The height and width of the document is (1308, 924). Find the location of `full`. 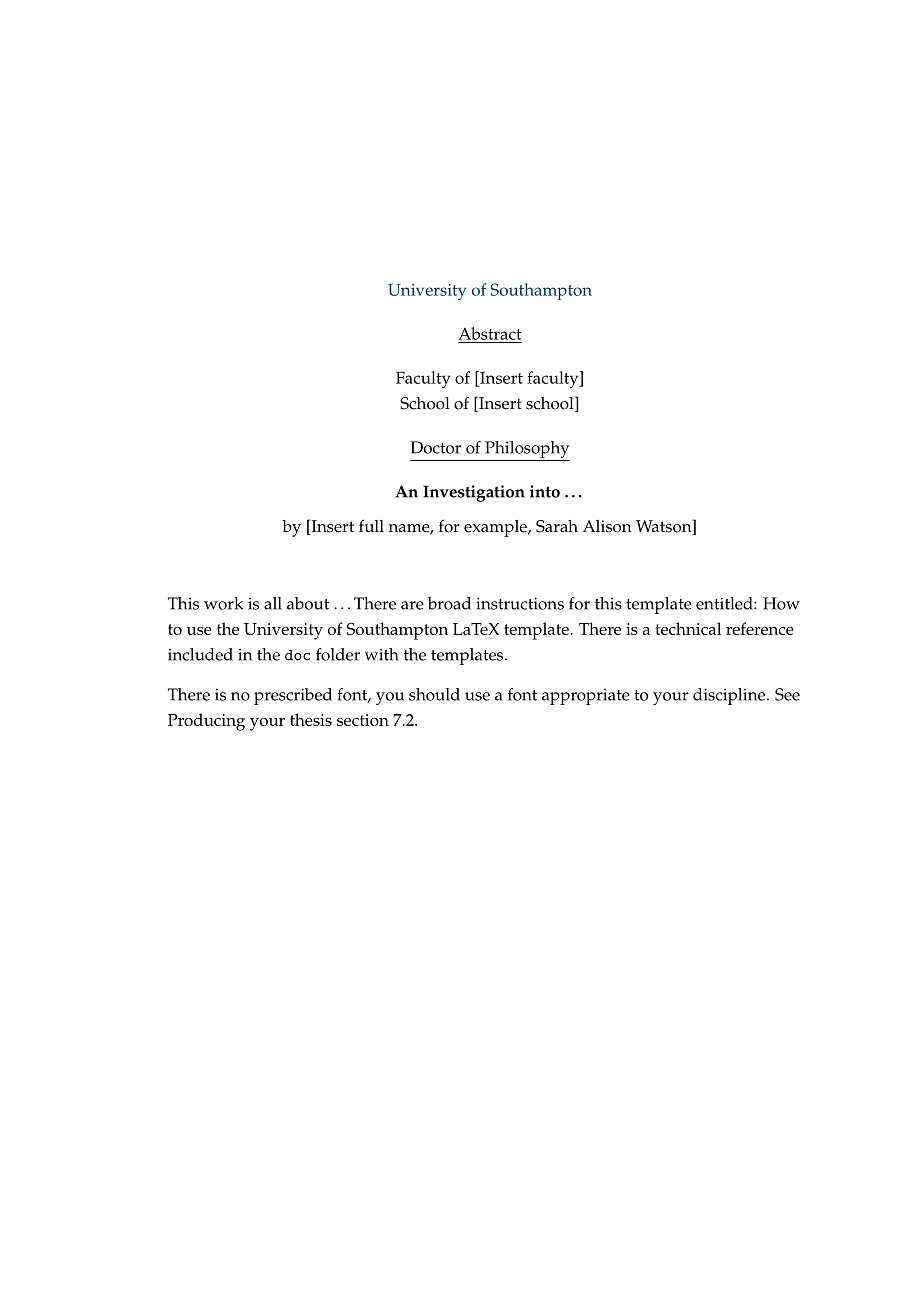

full is located at coordinates (371, 525).
